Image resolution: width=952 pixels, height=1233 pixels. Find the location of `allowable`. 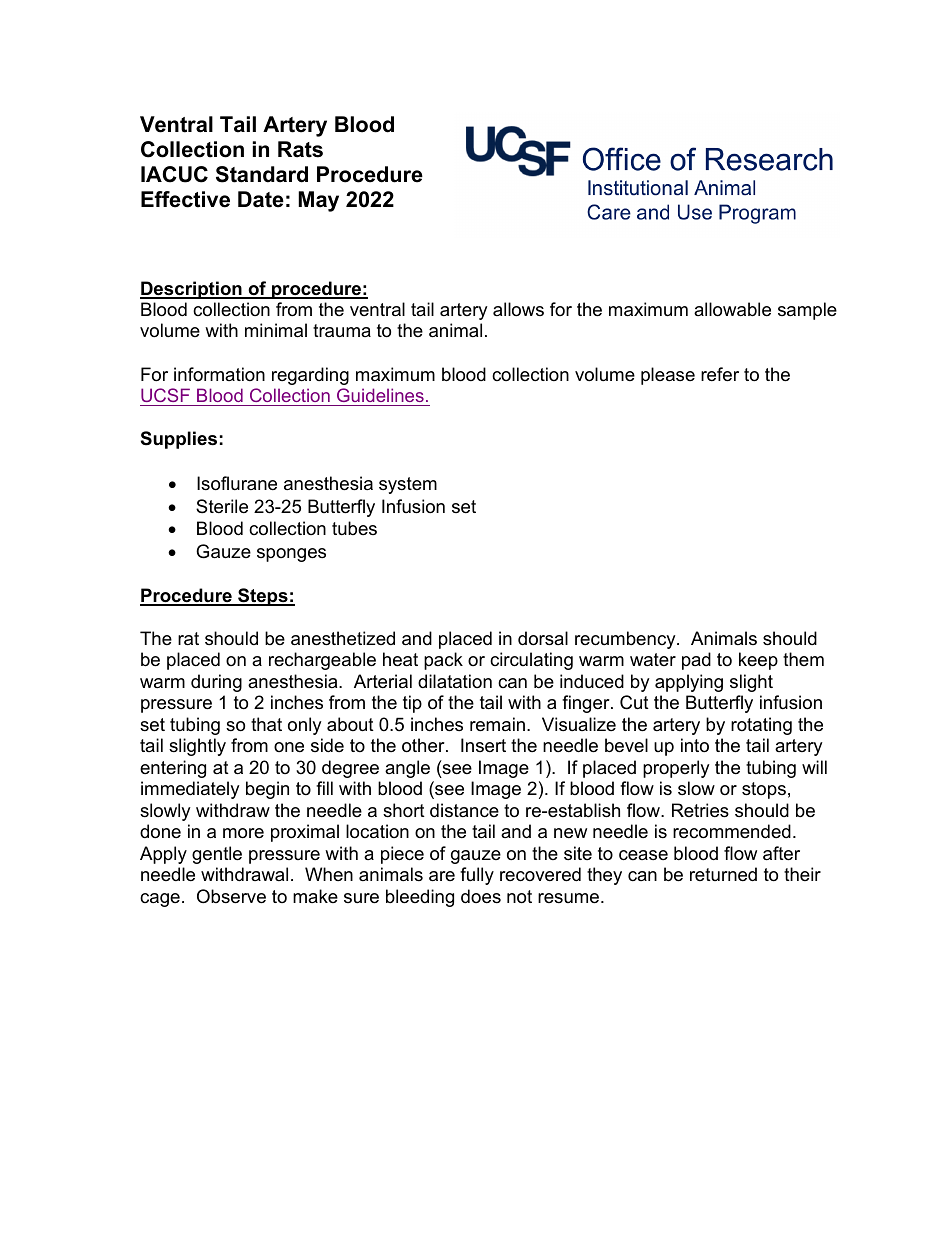

allowable is located at coordinates (732, 309).
